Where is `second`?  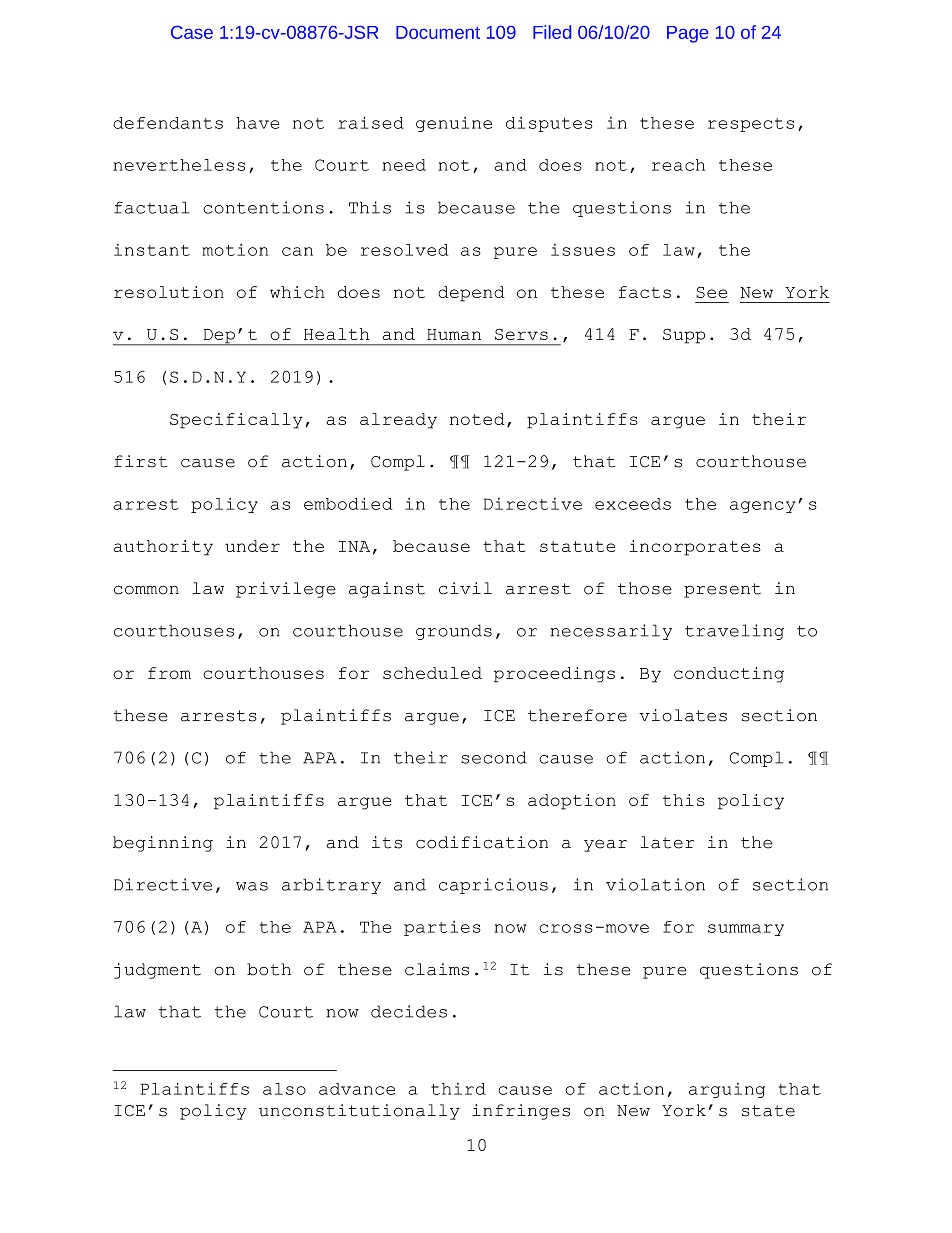 second is located at coordinates (494, 757).
